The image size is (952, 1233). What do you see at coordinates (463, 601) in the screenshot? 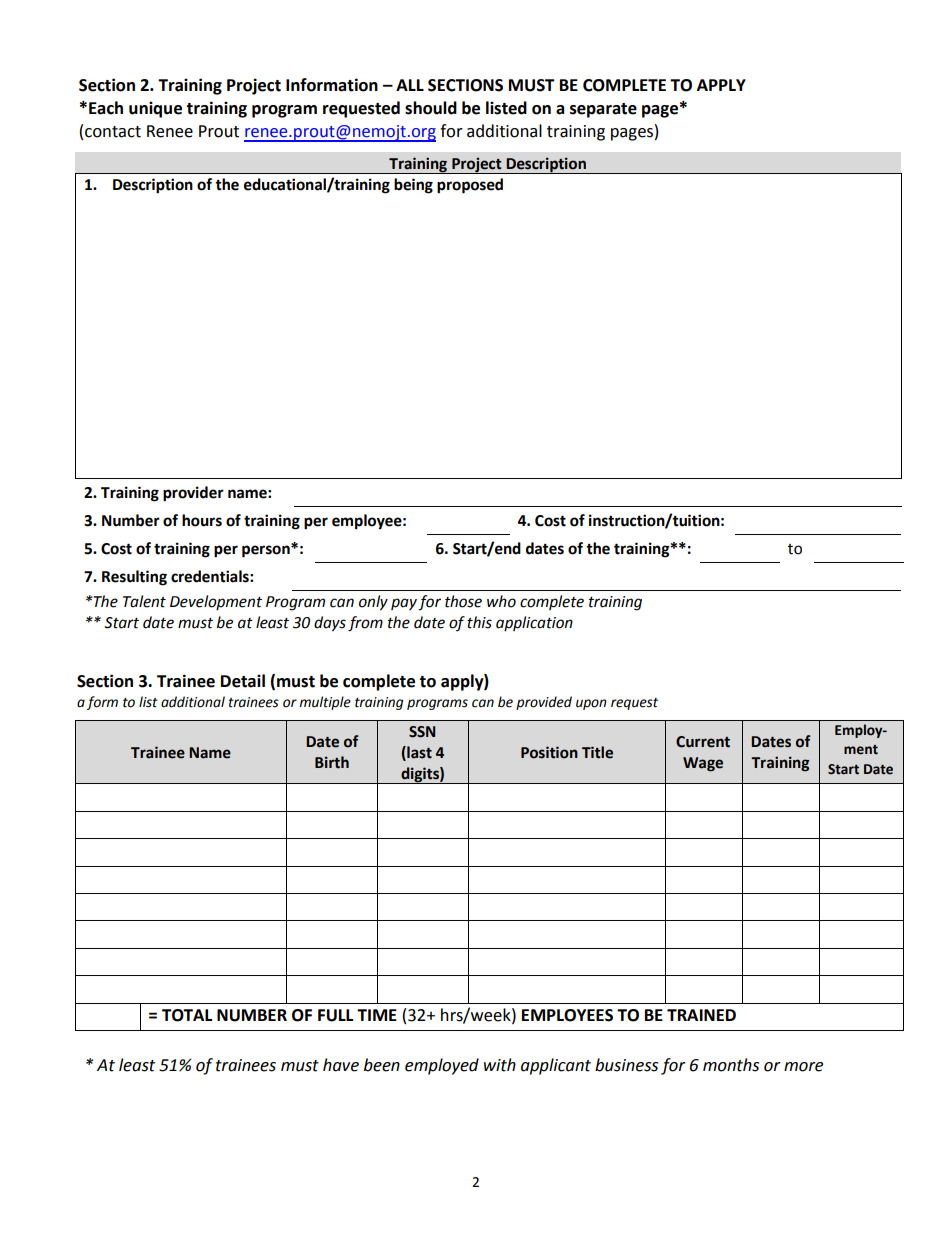
I see `those` at bounding box center [463, 601].
